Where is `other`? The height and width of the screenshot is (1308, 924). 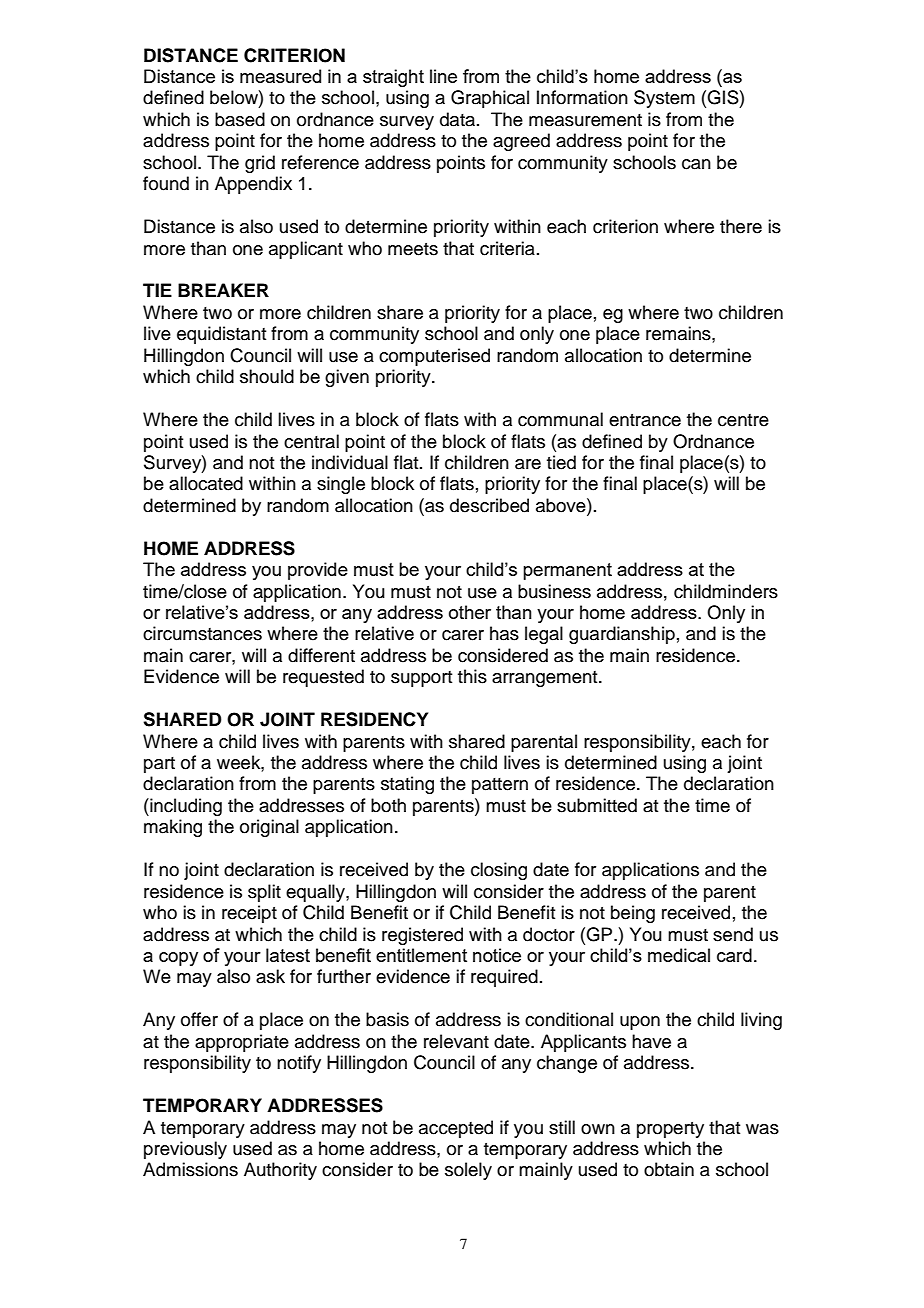
other is located at coordinates (470, 612).
